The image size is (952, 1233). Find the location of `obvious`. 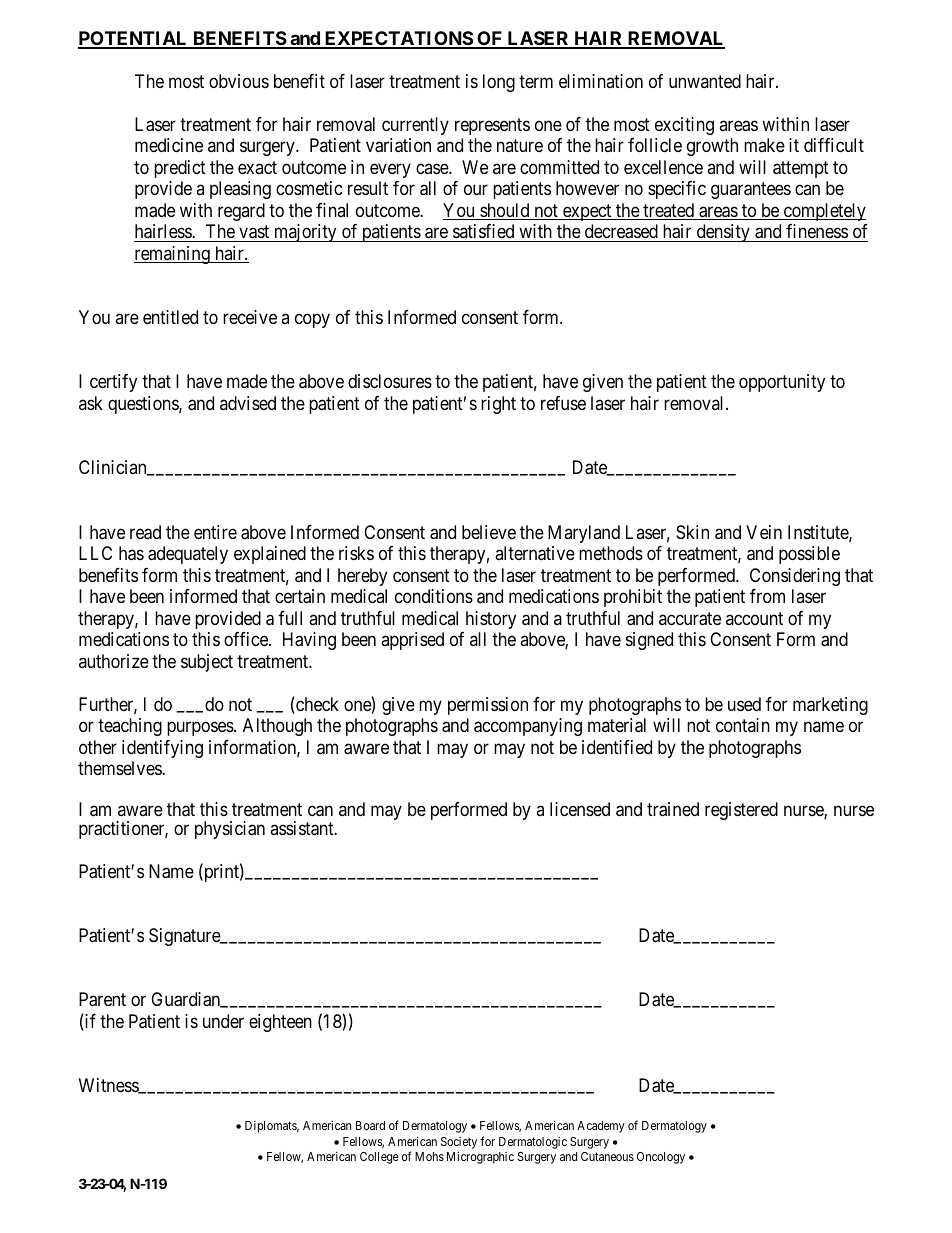

obvious is located at coordinates (239, 81).
